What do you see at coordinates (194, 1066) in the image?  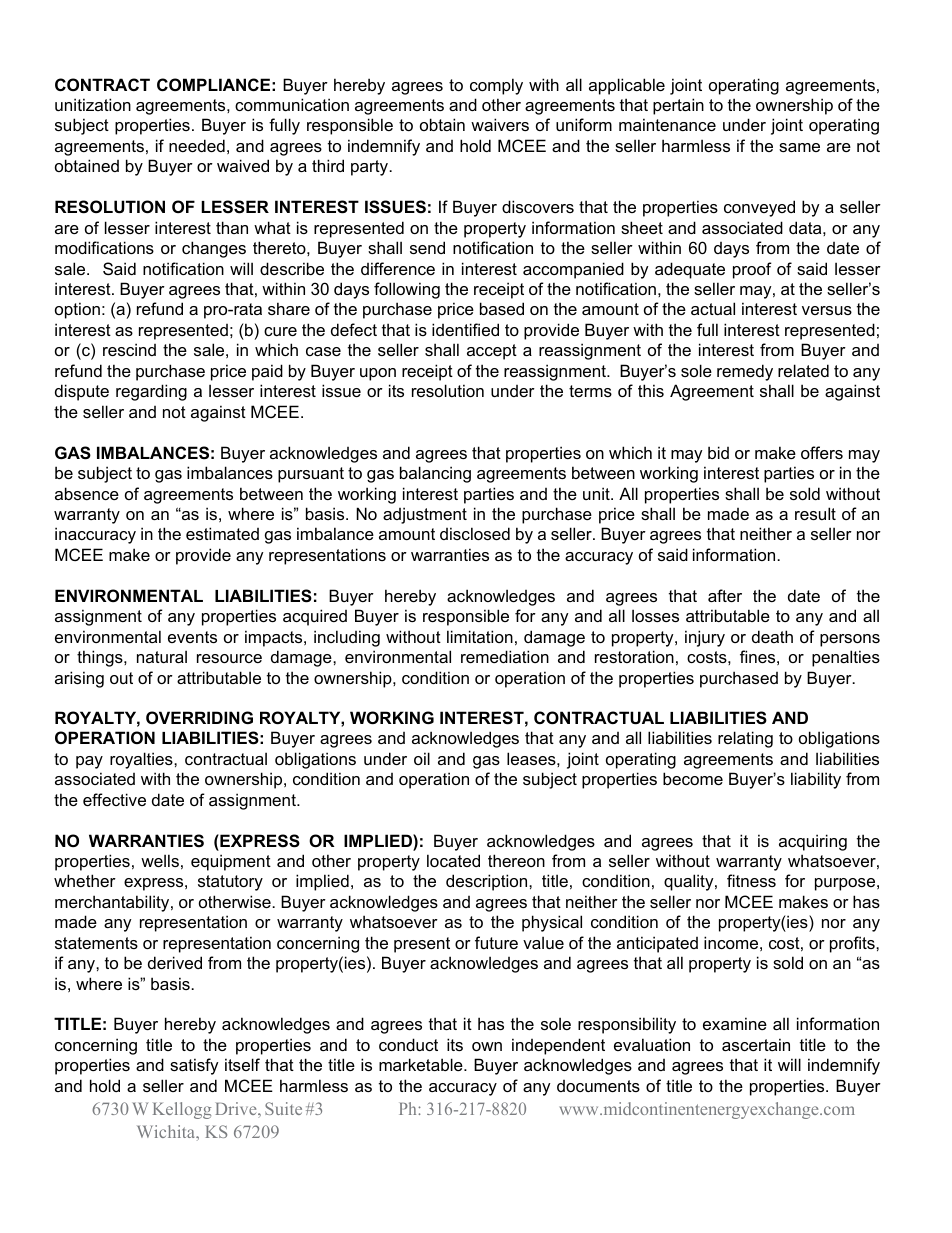 I see `satisfy` at bounding box center [194, 1066].
